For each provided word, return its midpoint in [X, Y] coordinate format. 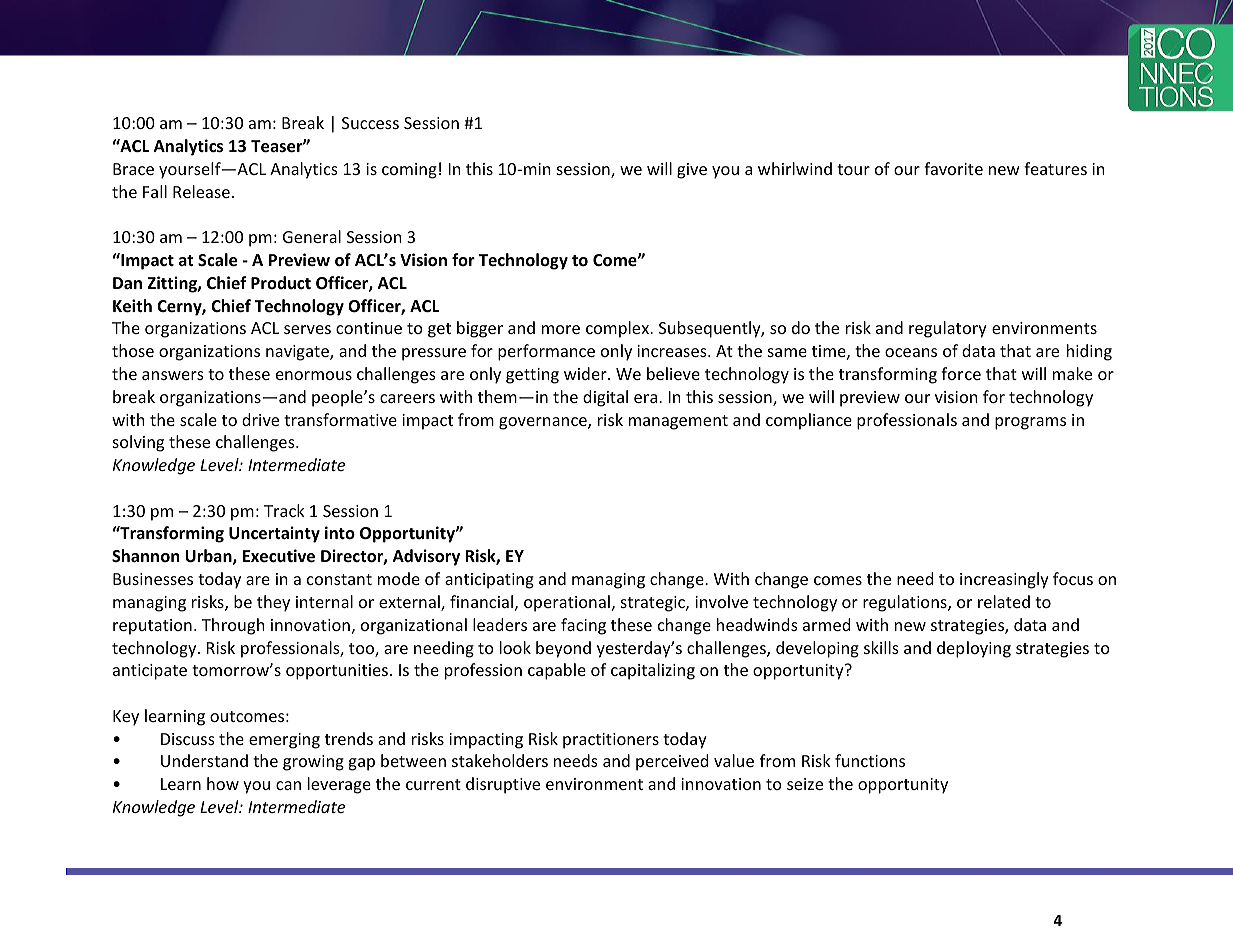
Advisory [426, 557]
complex [618, 329]
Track [284, 510]
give [692, 171]
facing [583, 626]
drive [260, 419]
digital [605, 398]
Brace [133, 169]
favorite [953, 168]
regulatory [948, 329]
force [961, 373]
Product [281, 282]
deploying [974, 649]
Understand [204, 760]
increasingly [1004, 580]
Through [233, 626]
